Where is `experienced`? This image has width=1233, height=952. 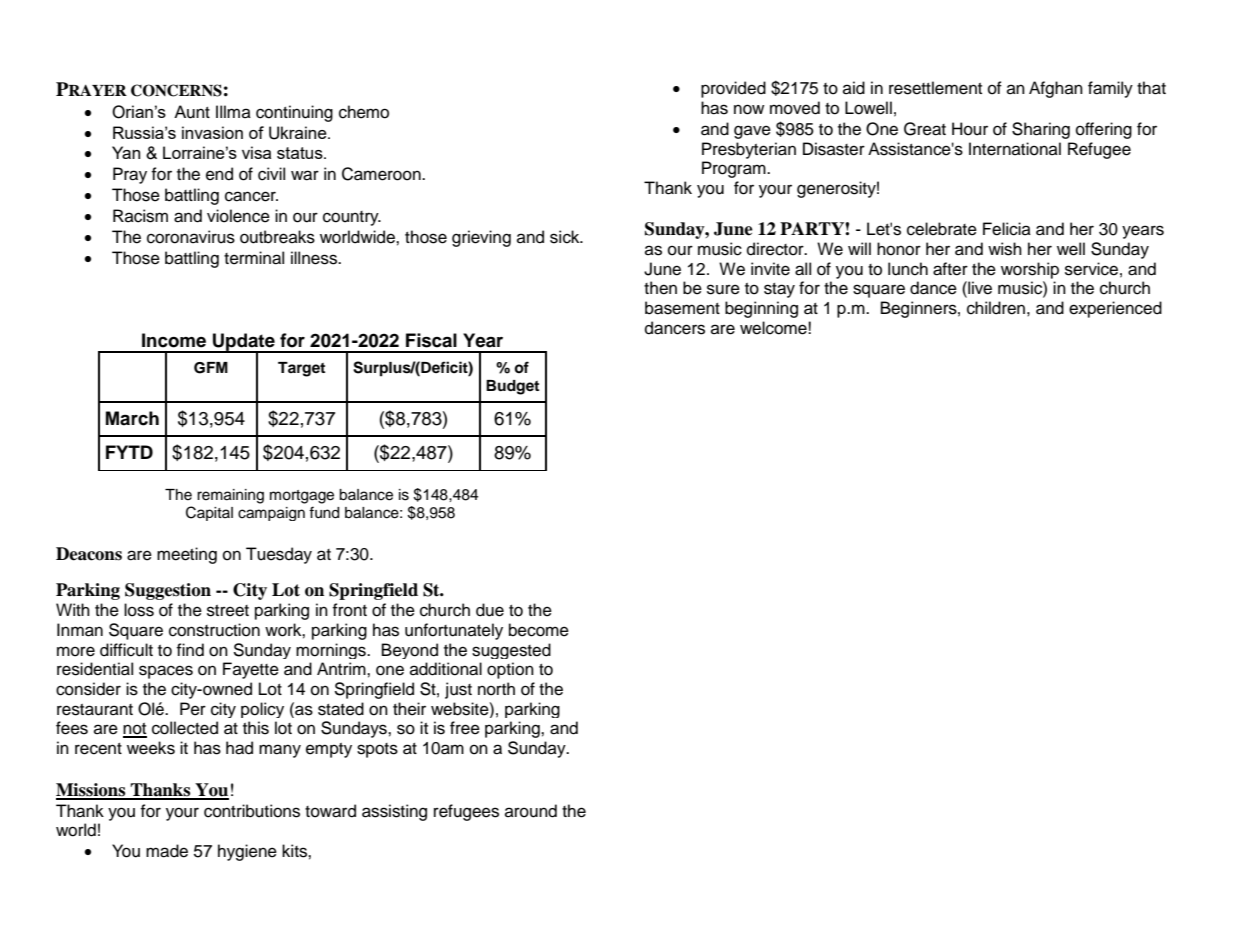
experienced is located at coordinates (1115, 309).
